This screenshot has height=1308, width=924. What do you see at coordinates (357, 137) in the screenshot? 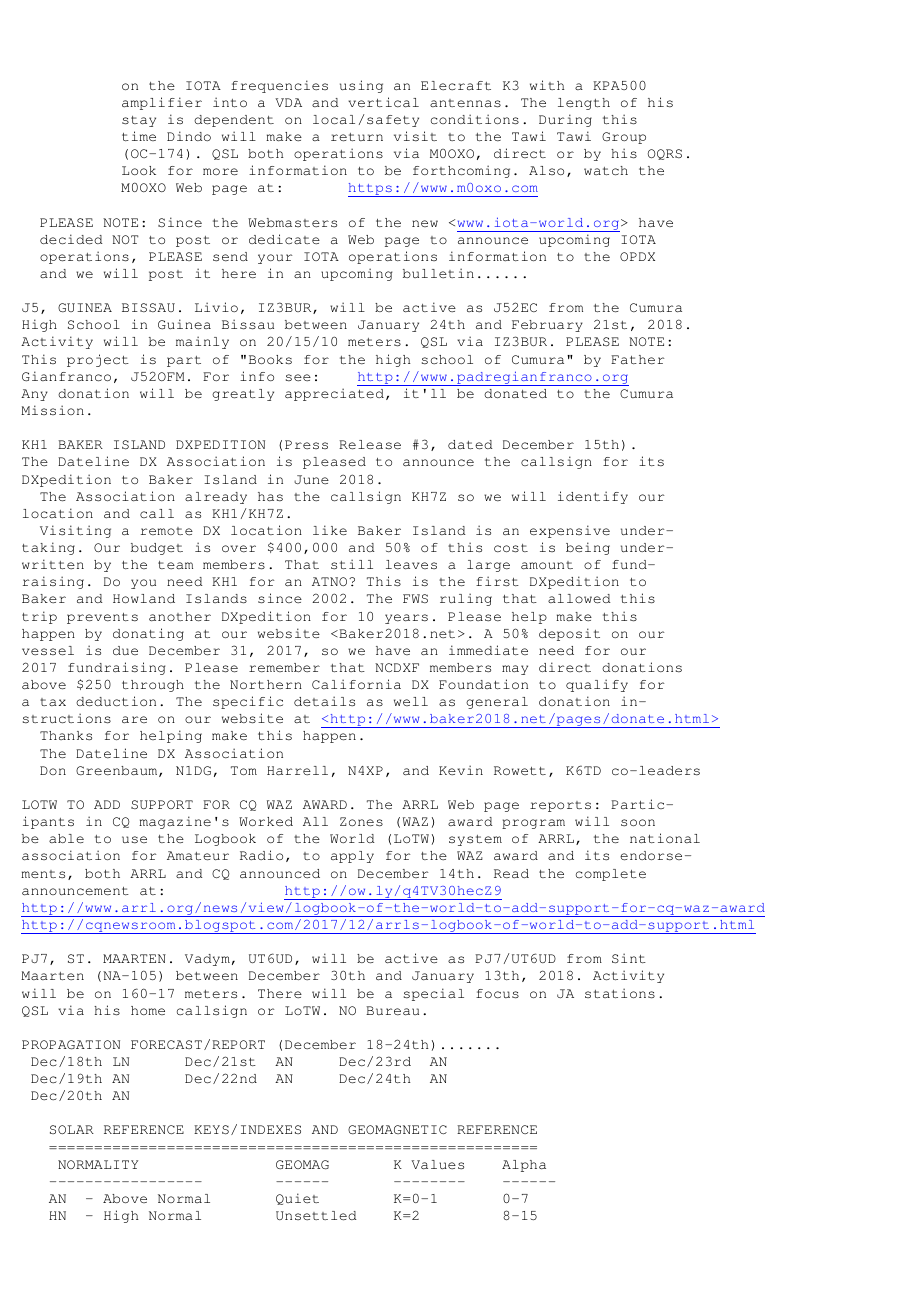
I see `return` at bounding box center [357, 137].
